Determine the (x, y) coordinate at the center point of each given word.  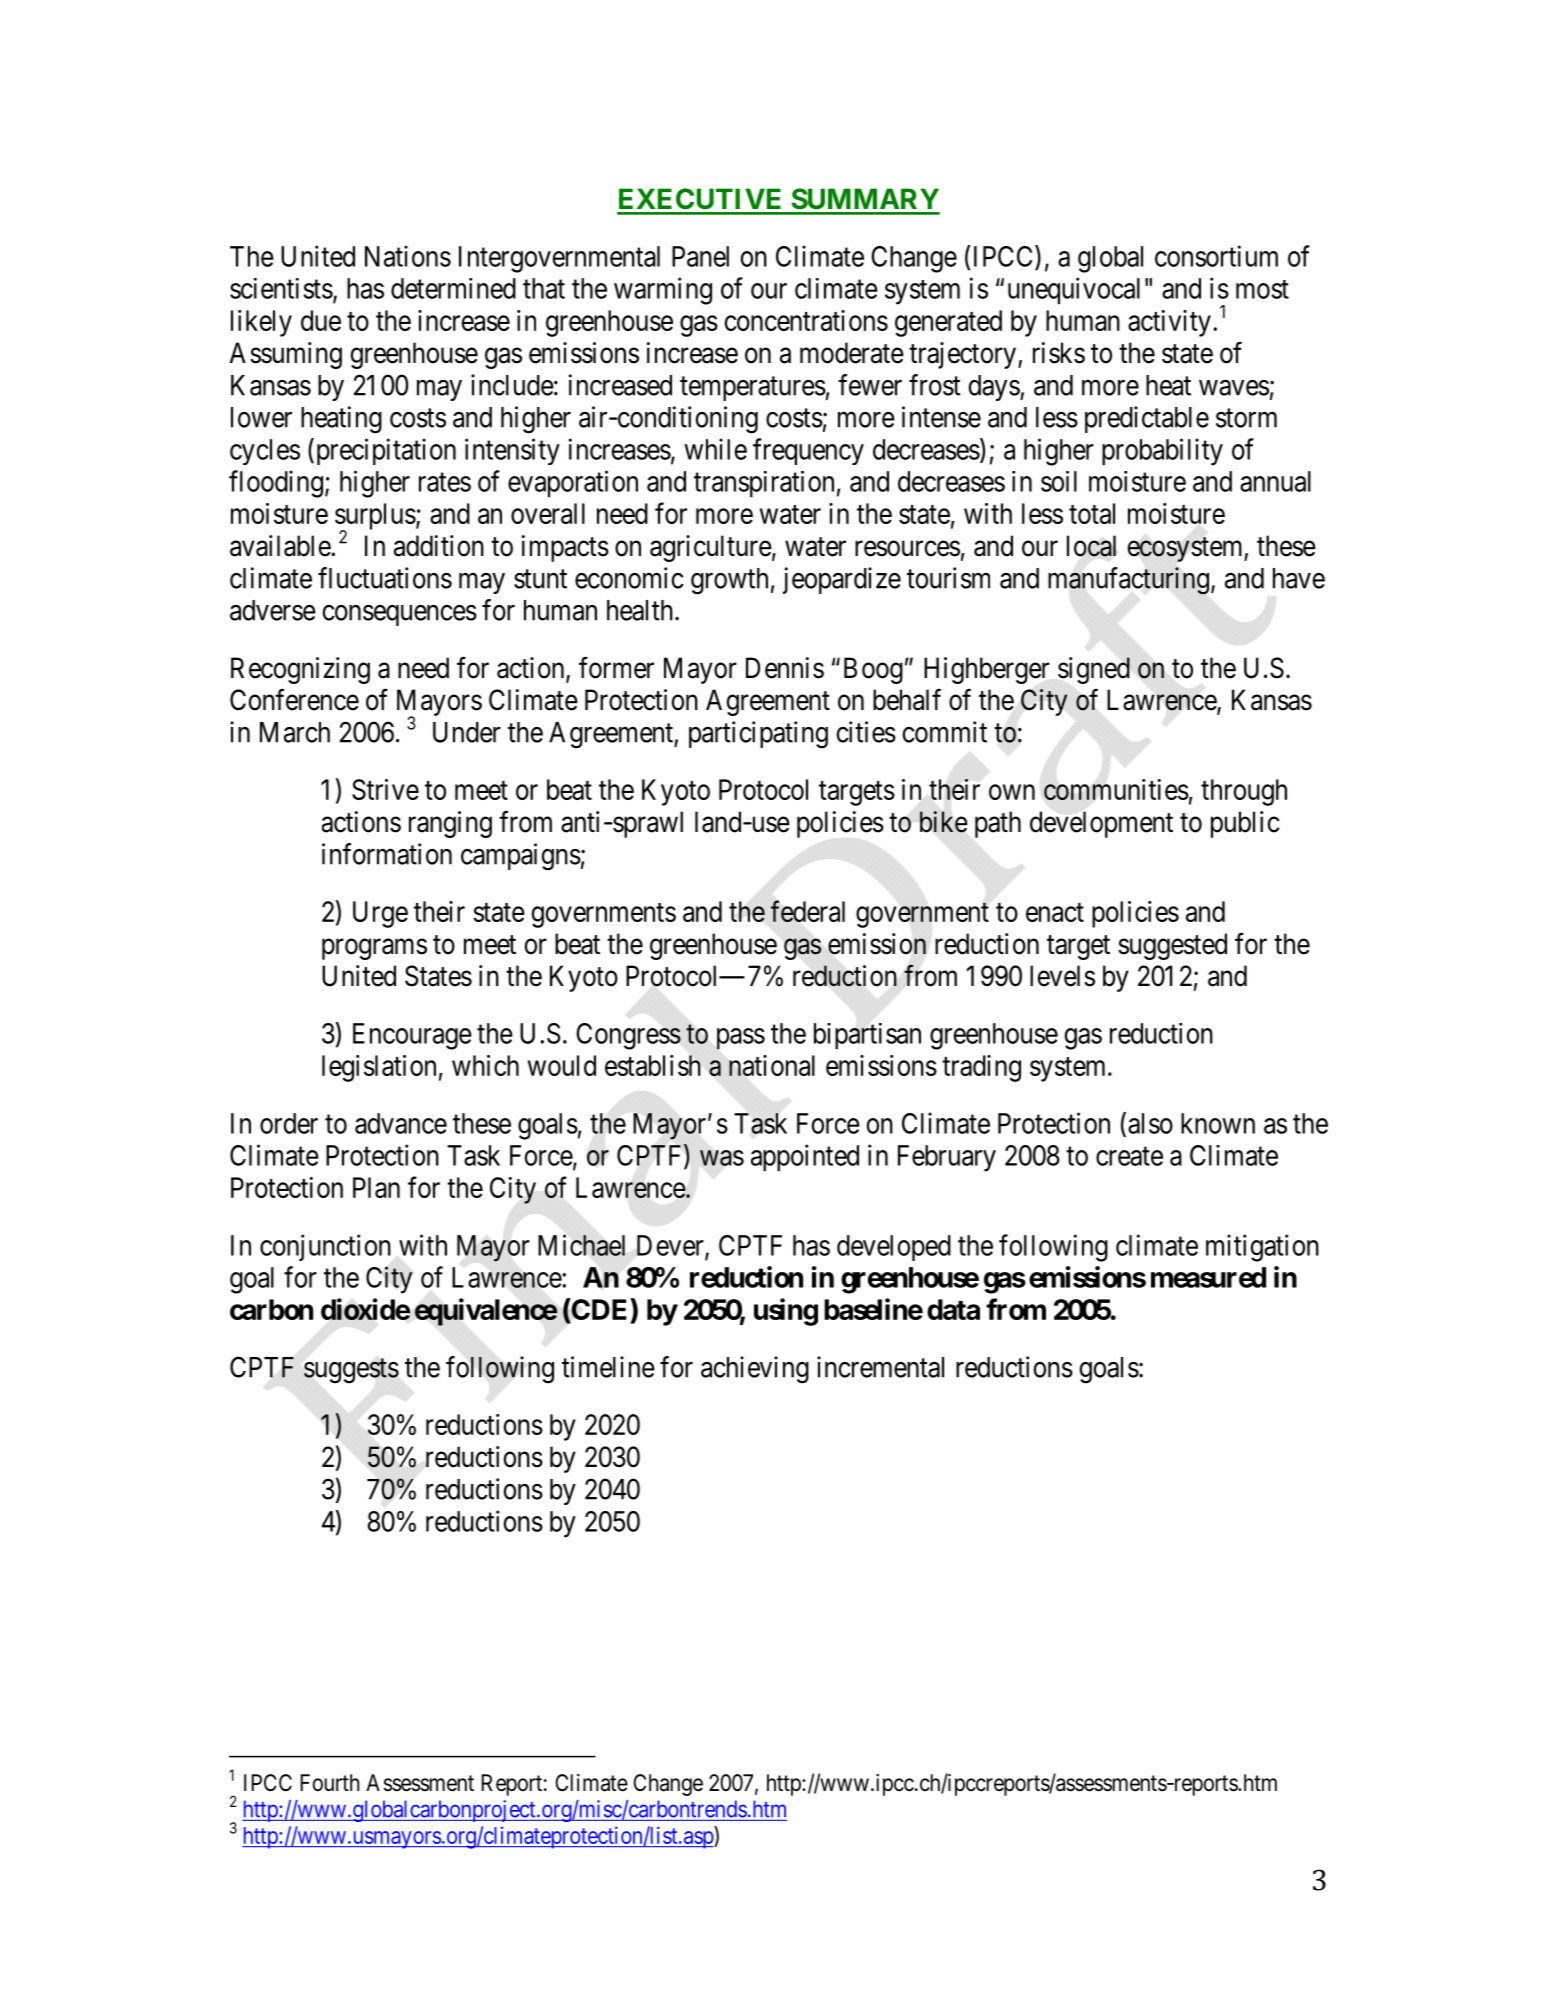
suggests (351, 1371)
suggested (1172, 946)
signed (1094, 670)
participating (758, 735)
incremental (880, 1367)
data (953, 1309)
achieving (755, 1370)
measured (1208, 1277)
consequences (399, 615)
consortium (1216, 256)
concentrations (806, 320)
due (321, 320)
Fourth (330, 1782)
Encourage (412, 1036)
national (772, 1065)
